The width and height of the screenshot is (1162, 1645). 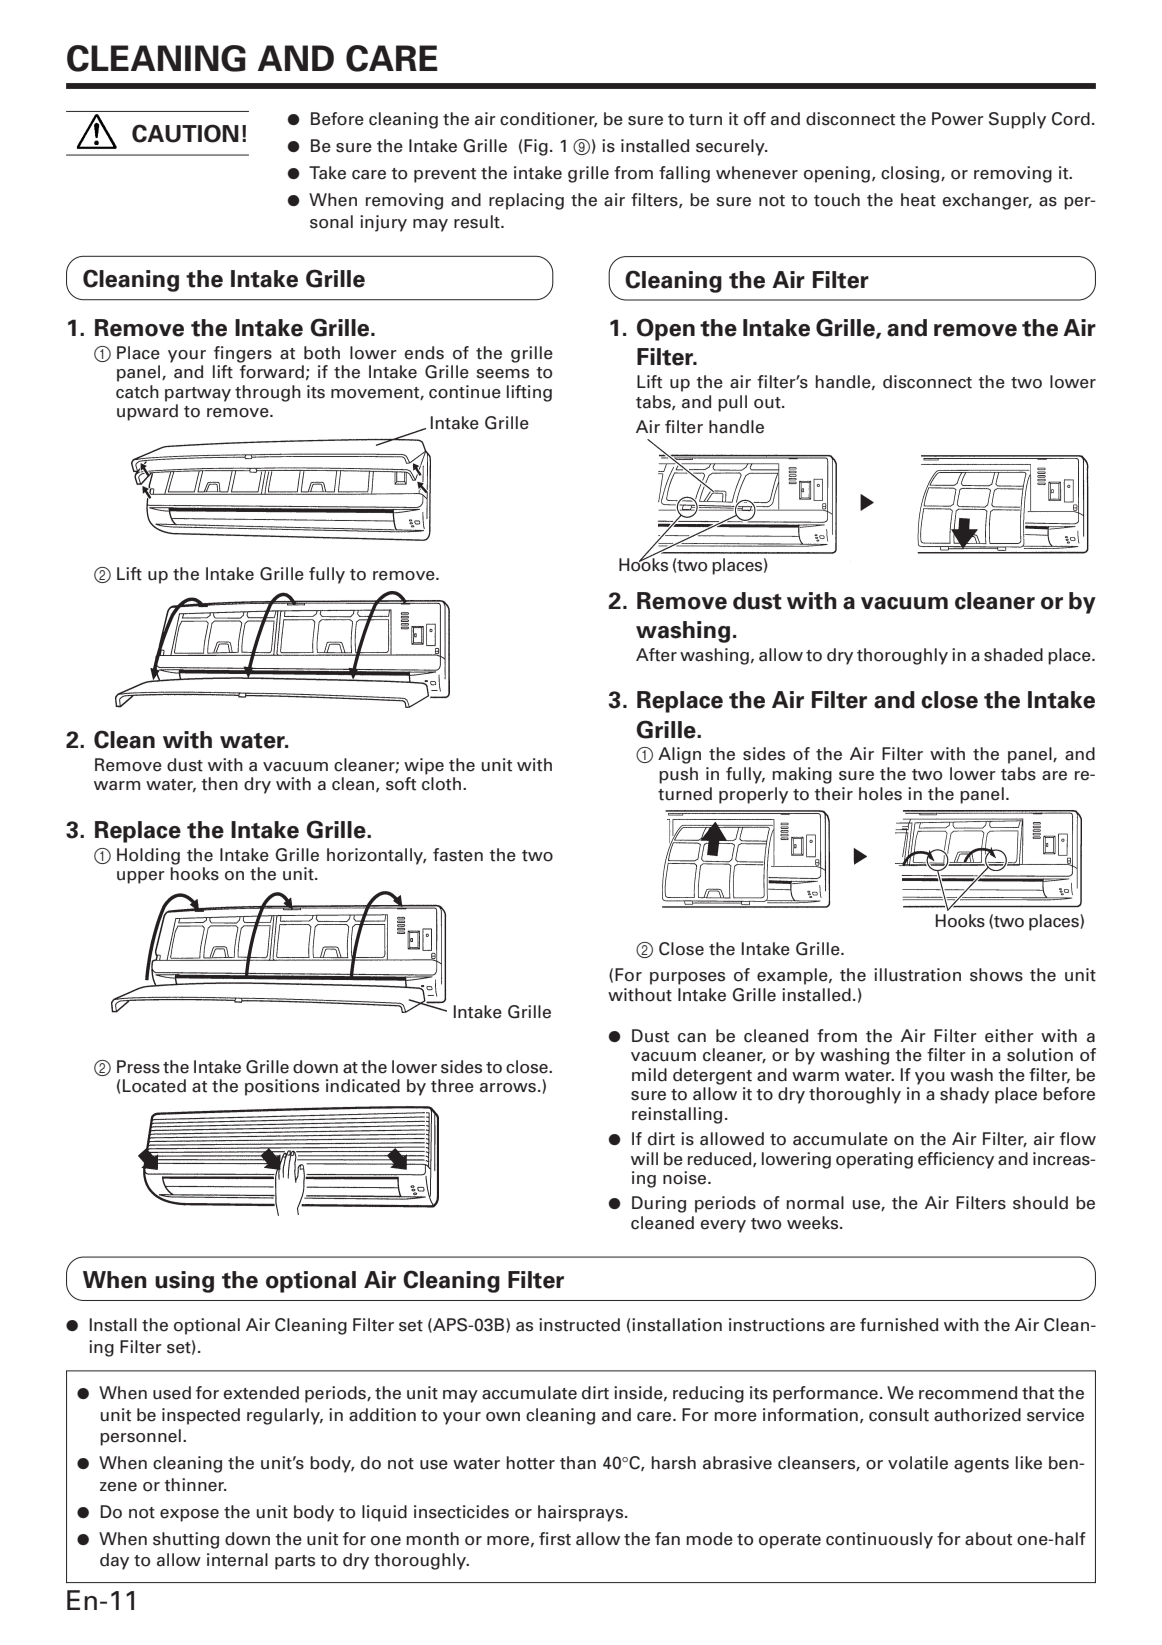 What do you see at coordinates (503, 374) in the screenshot?
I see `seems` at bounding box center [503, 374].
